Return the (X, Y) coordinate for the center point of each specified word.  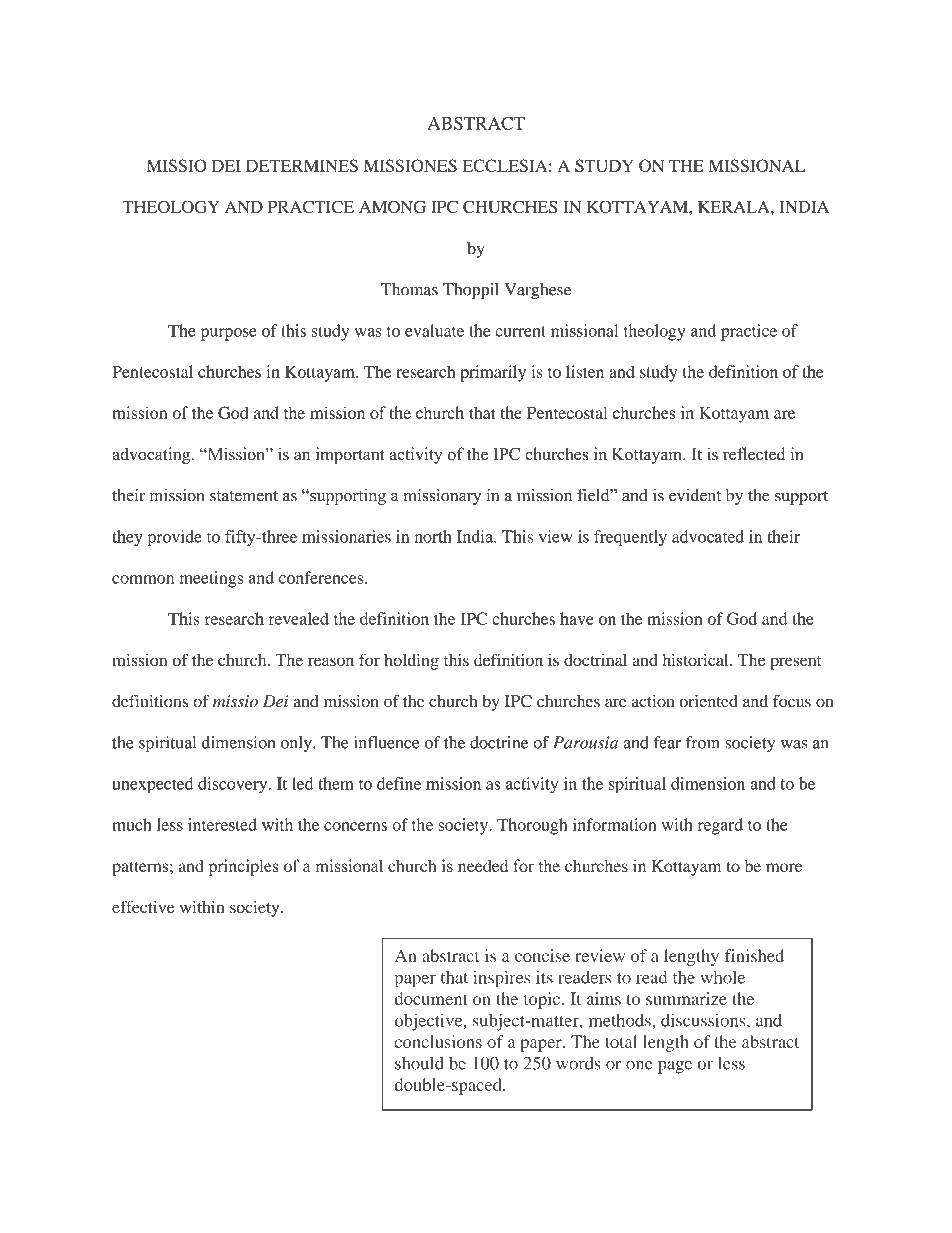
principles (244, 867)
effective (143, 906)
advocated (708, 536)
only (297, 744)
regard (720, 826)
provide (175, 538)
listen (585, 371)
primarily (493, 373)
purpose (229, 334)
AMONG (392, 206)
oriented (708, 701)
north (433, 536)
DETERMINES (302, 165)
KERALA (735, 207)
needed (483, 866)
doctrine (499, 742)
